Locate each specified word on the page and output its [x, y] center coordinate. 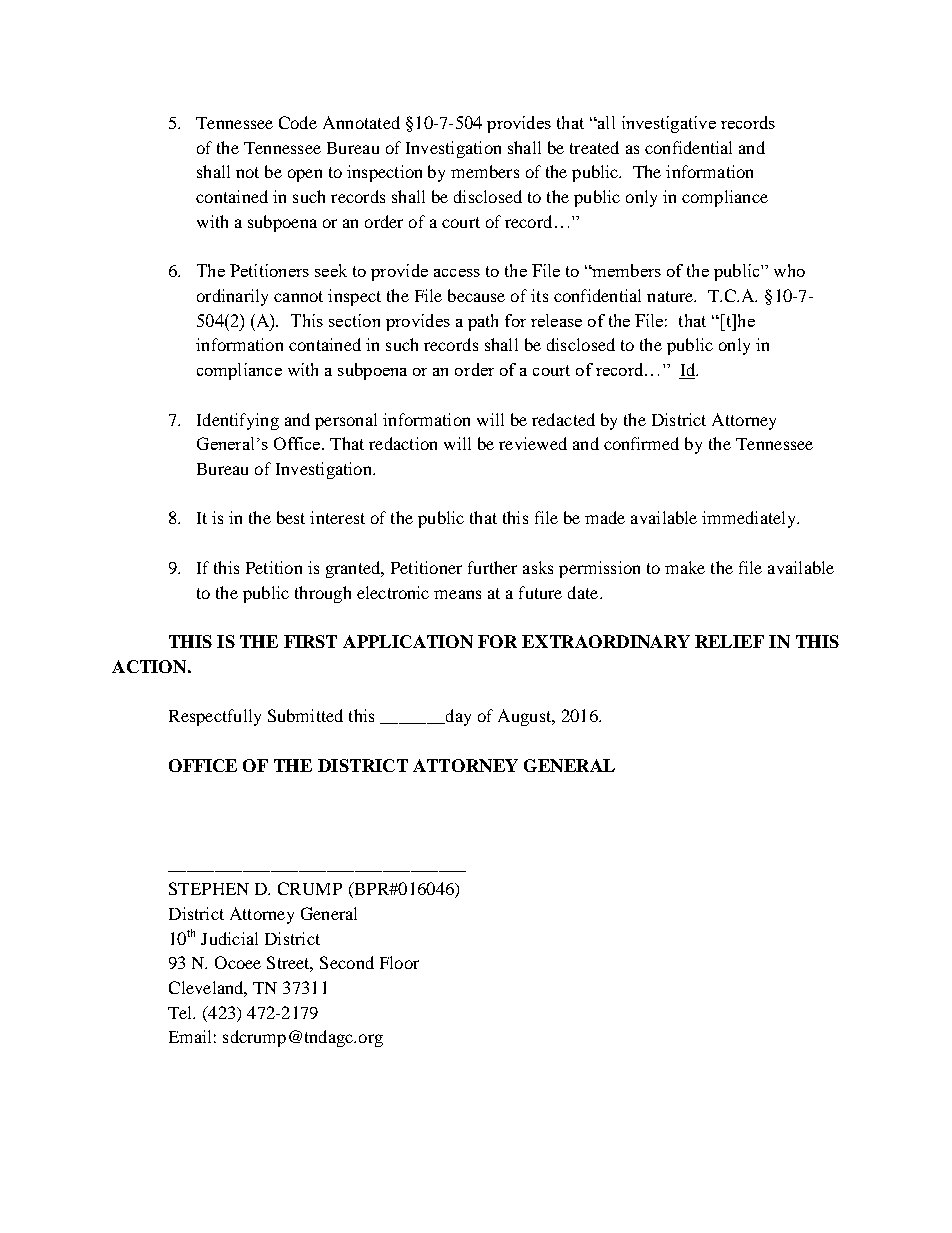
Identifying [238, 421]
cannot [298, 296]
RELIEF [729, 641]
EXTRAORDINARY [606, 641]
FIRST [310, 641]
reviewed [533, 443]
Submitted [305, 715]
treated [594, 147]
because [476, 295]
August [526, 717]
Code [298, 122]
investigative [669, 124]
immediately [750, 519]
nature [671, 296]
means [457, 594]
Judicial [229, 938]
